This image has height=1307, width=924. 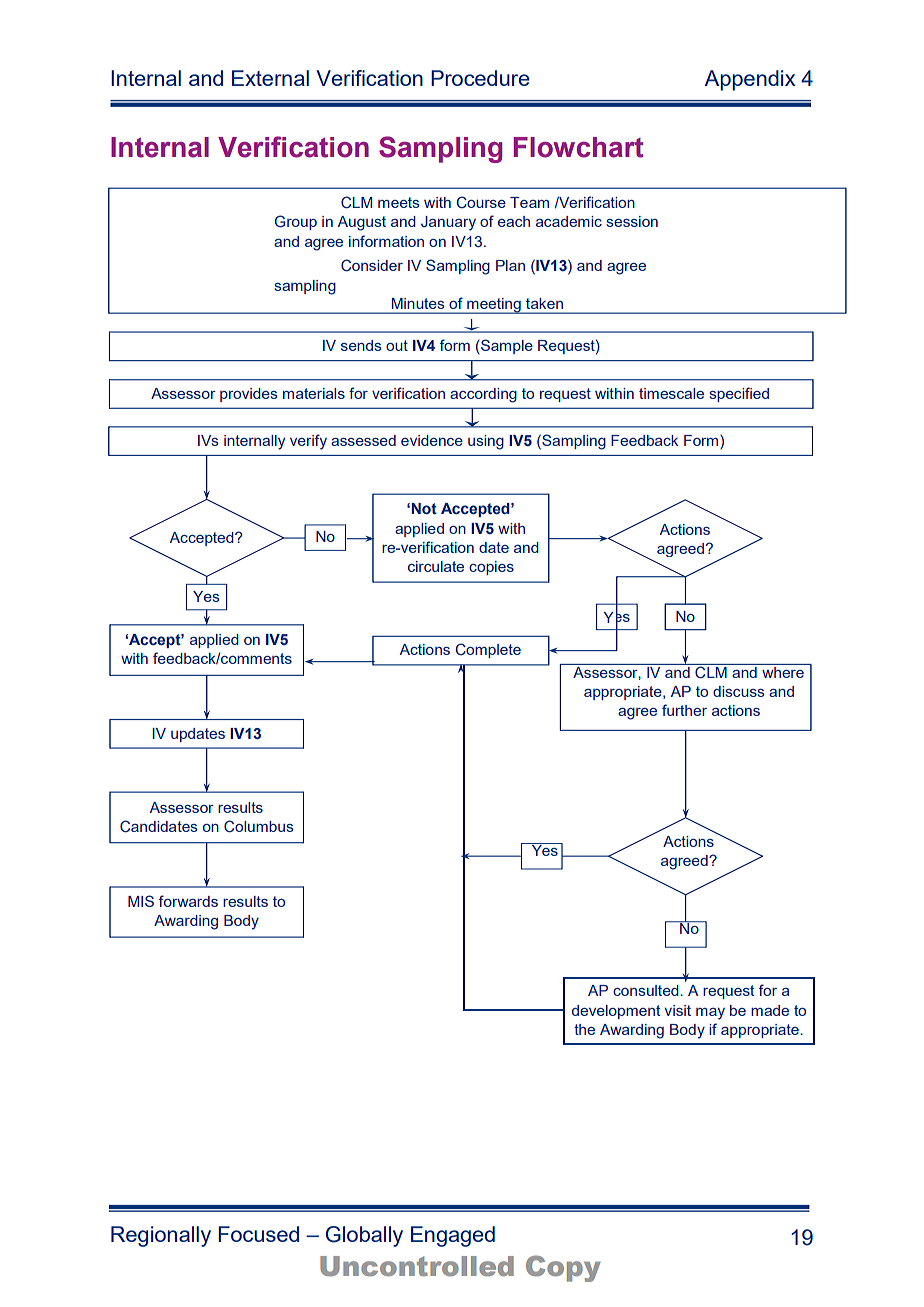 I want to click on Copy, so click(x=563, y=1268).
